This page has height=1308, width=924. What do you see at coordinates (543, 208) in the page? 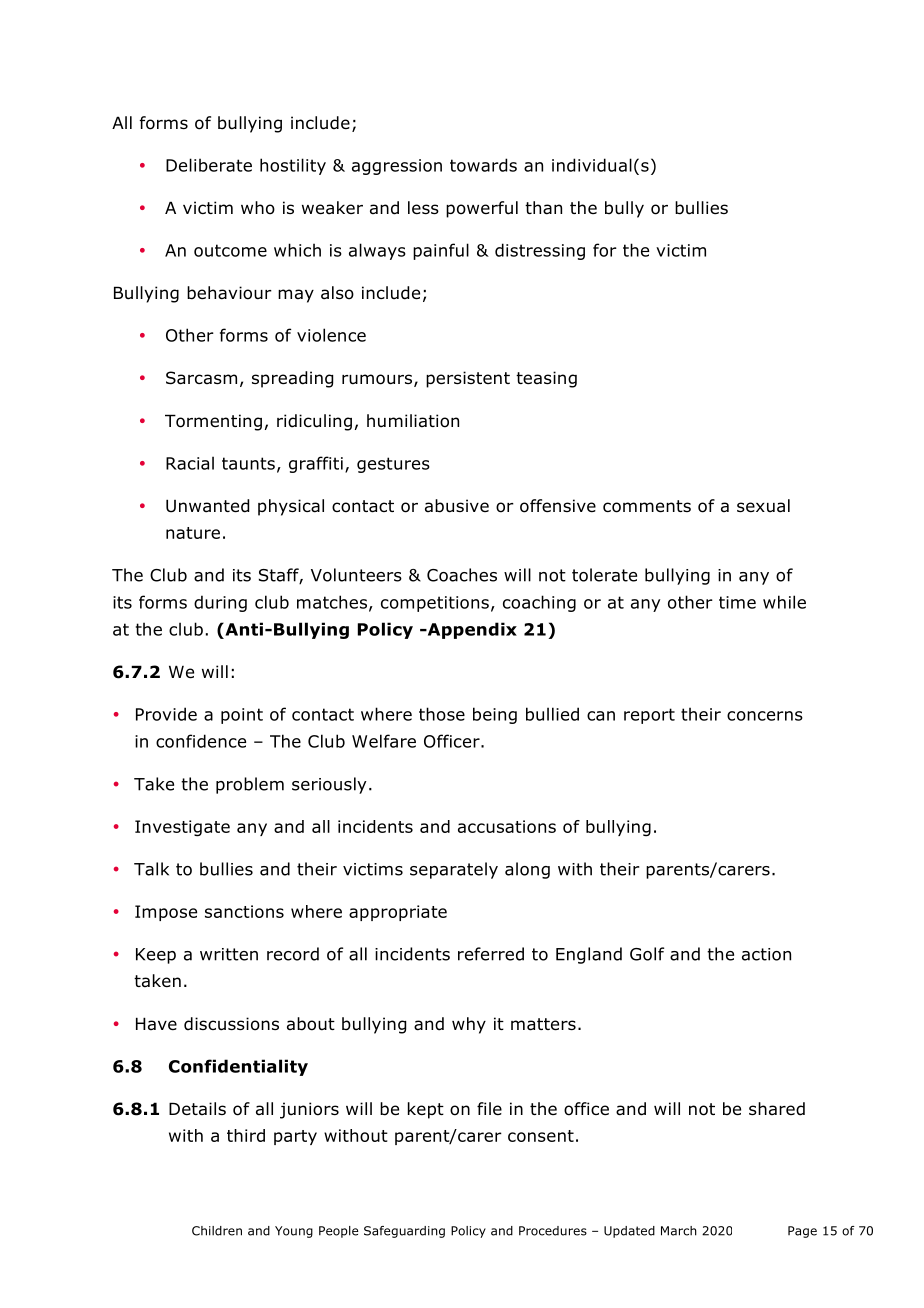
I see `than` at bounding box center [543, 208].
